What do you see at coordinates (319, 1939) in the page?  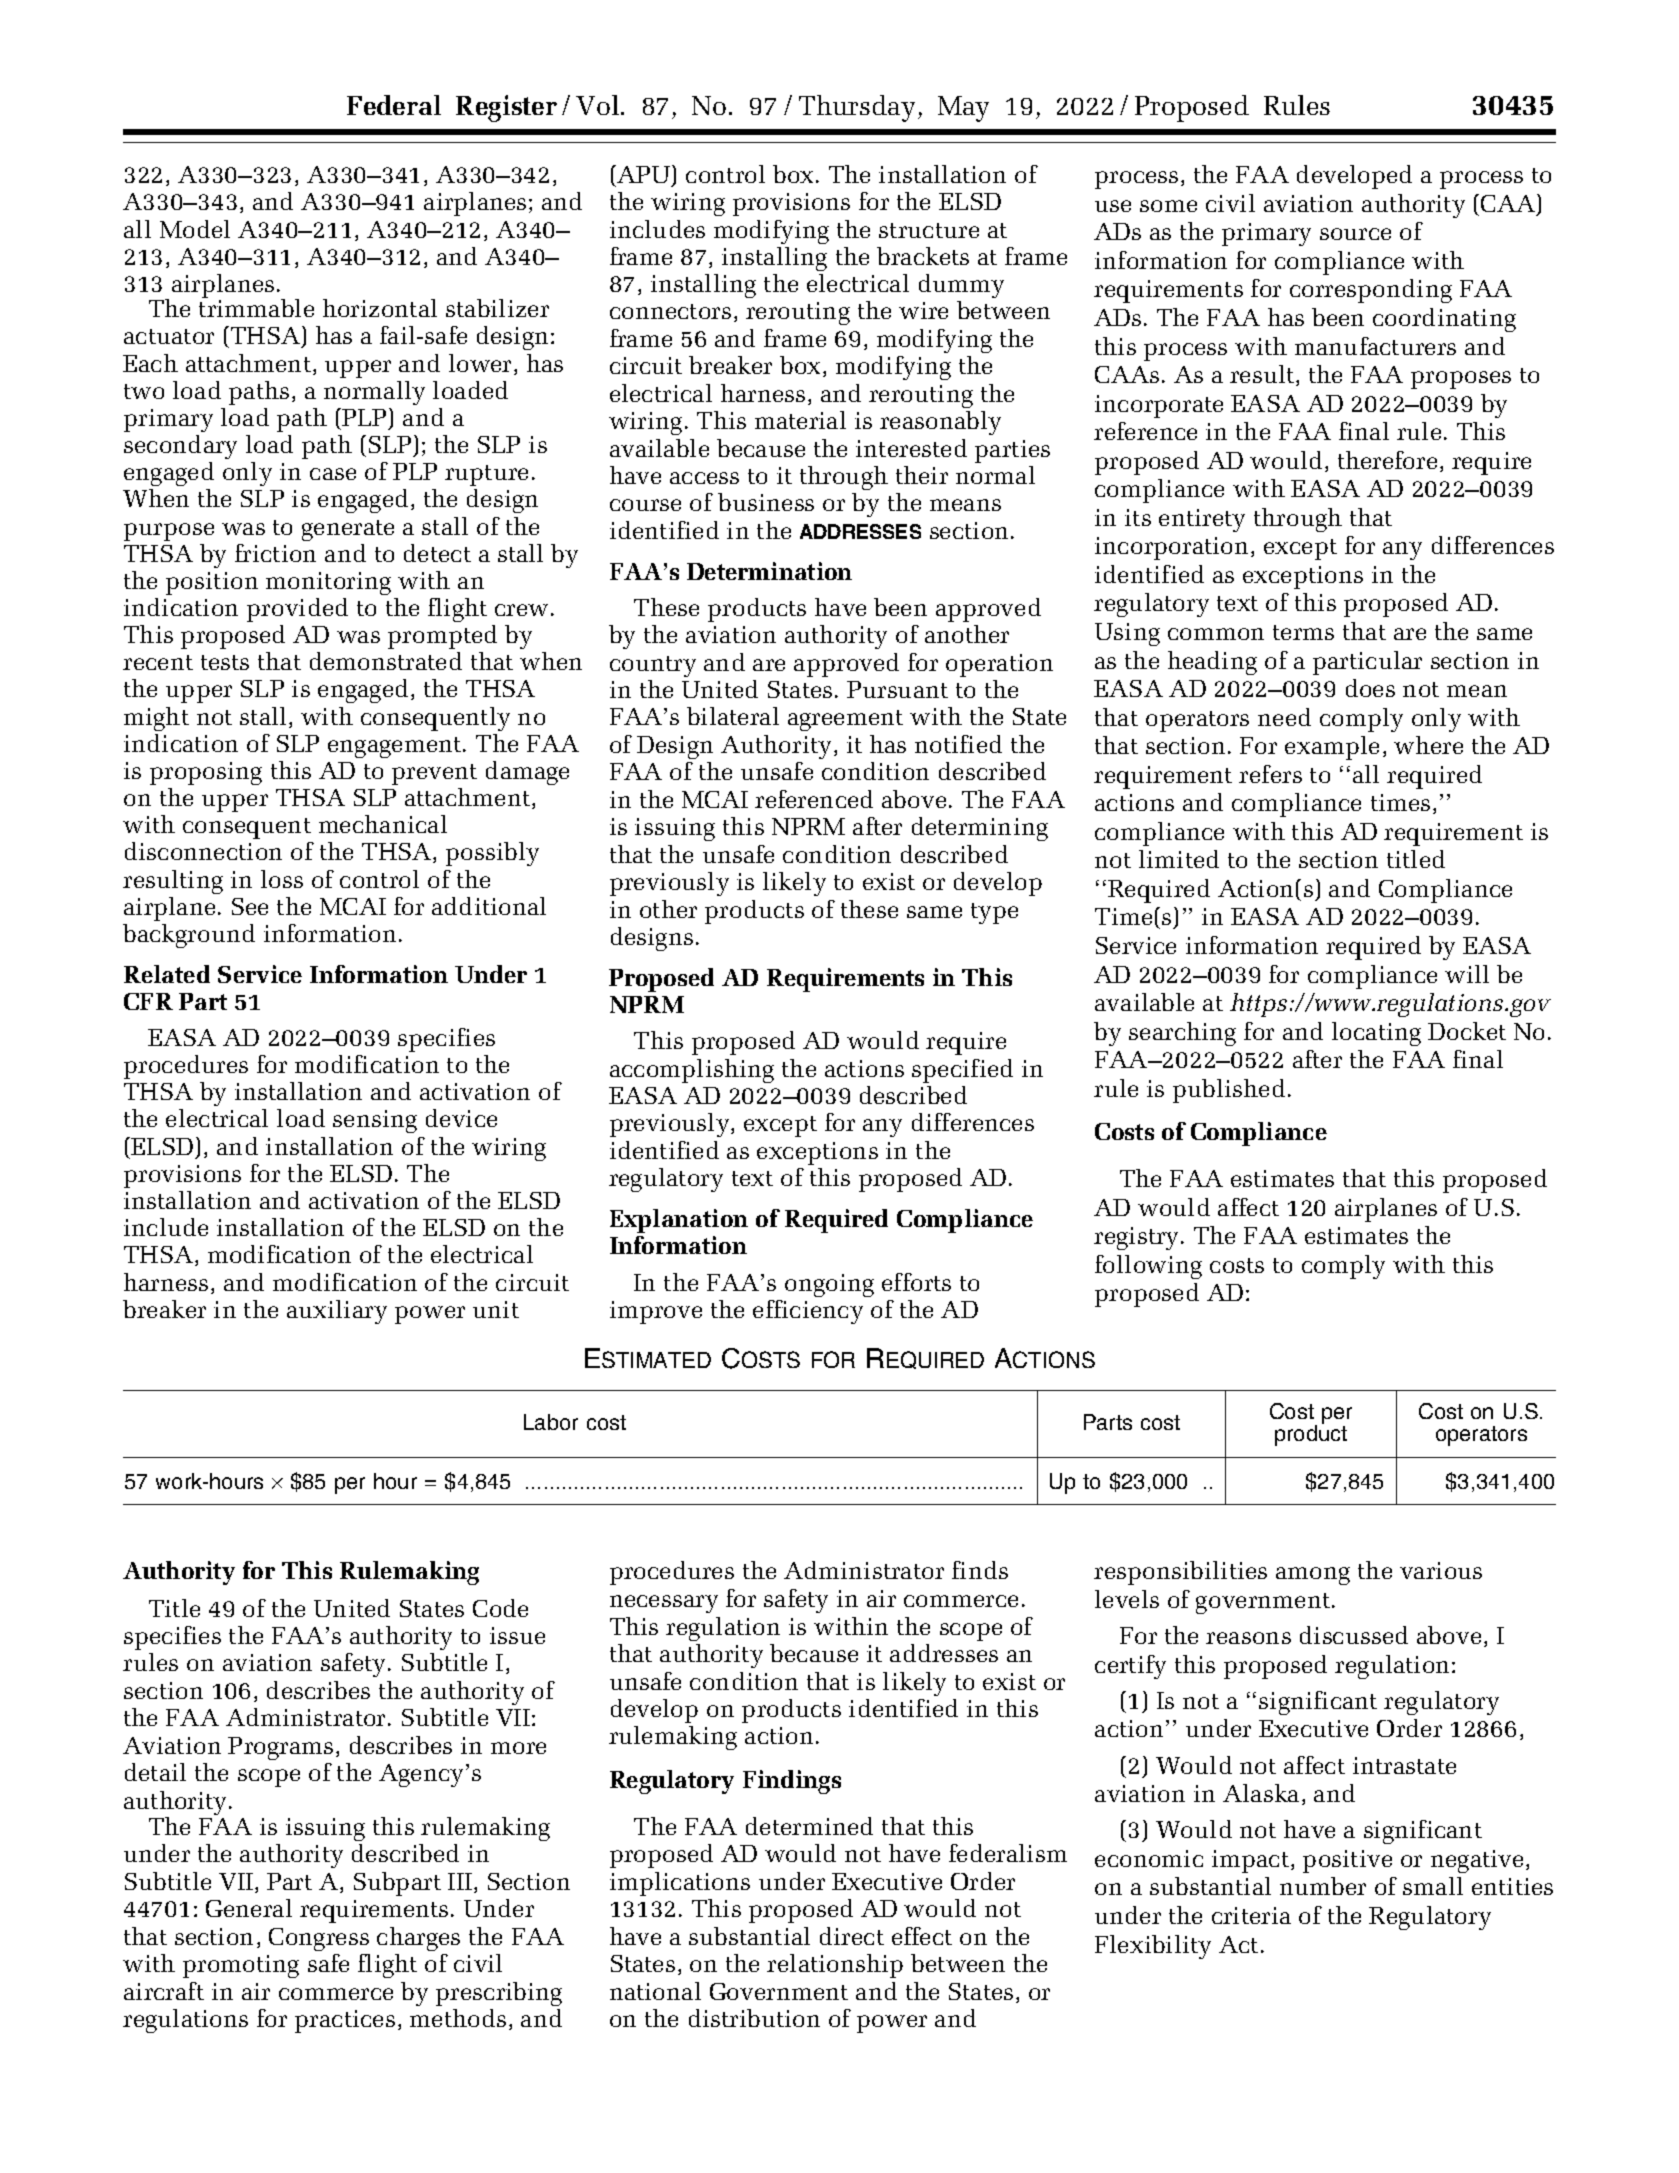 I see `Congress` at bounding box center [319, 1939].
